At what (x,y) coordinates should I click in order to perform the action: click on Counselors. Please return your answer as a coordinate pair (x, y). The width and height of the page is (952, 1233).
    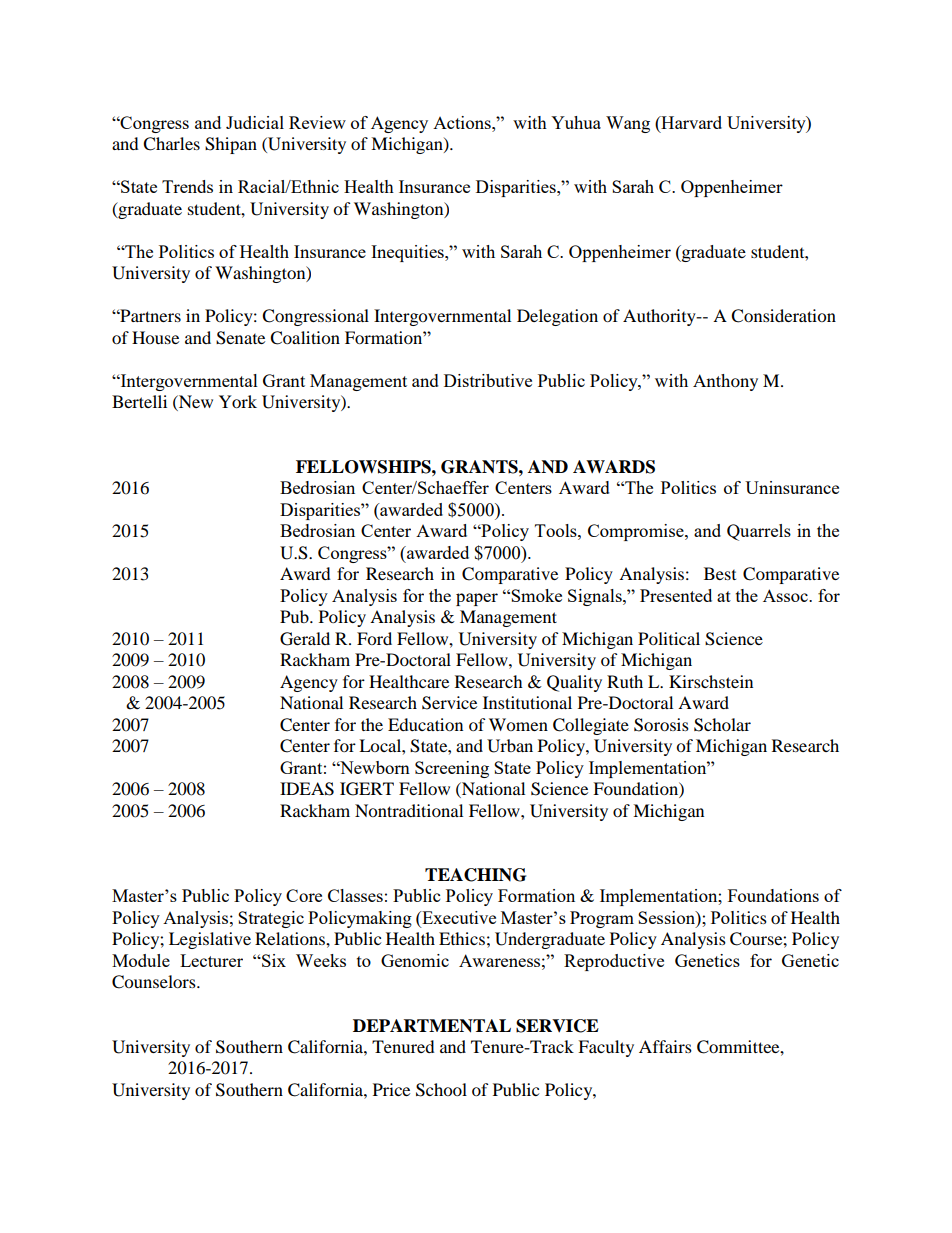
    Looking at the image, I should click on (155, 982).
